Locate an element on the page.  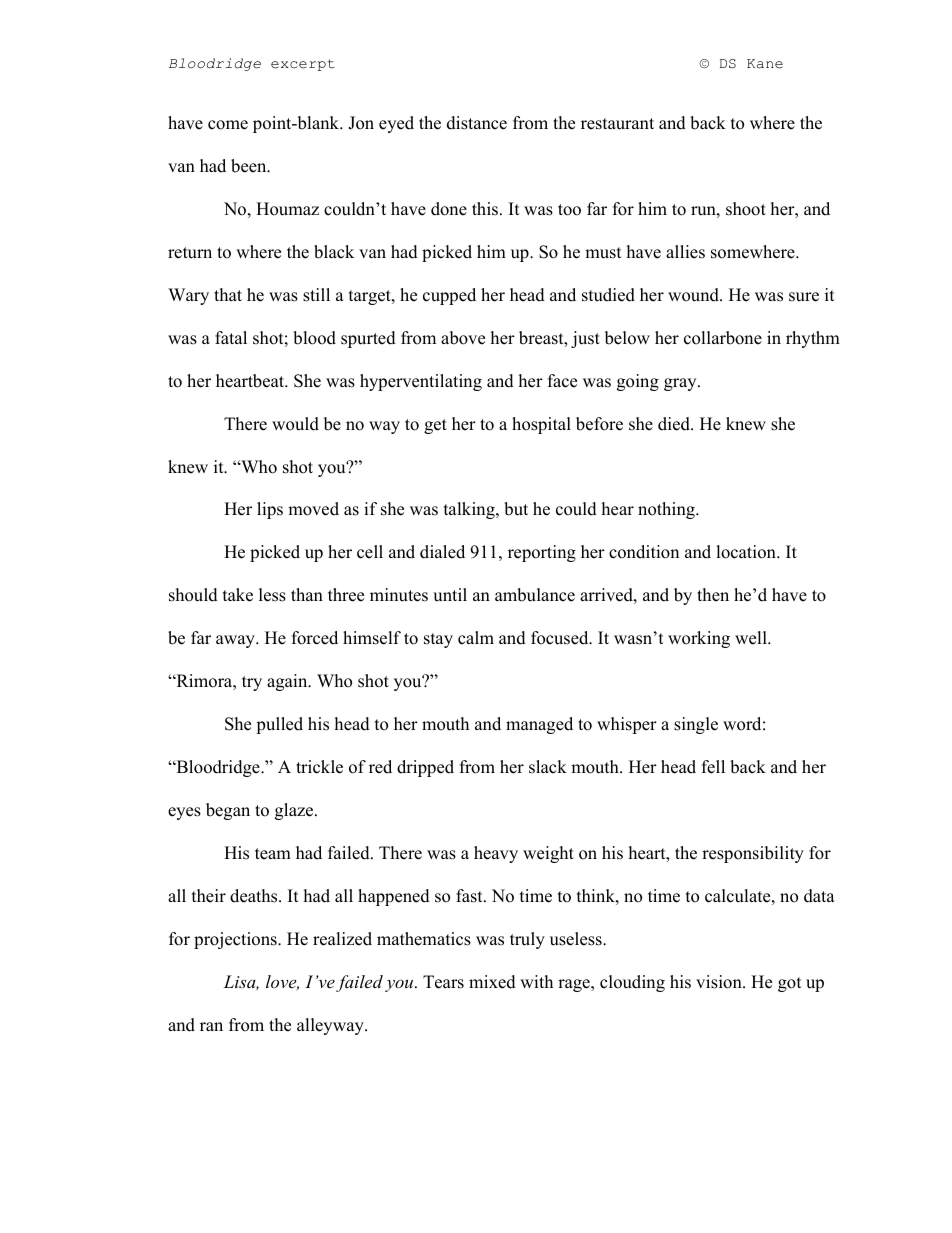
reporting is located at coordinates (542, 553).
